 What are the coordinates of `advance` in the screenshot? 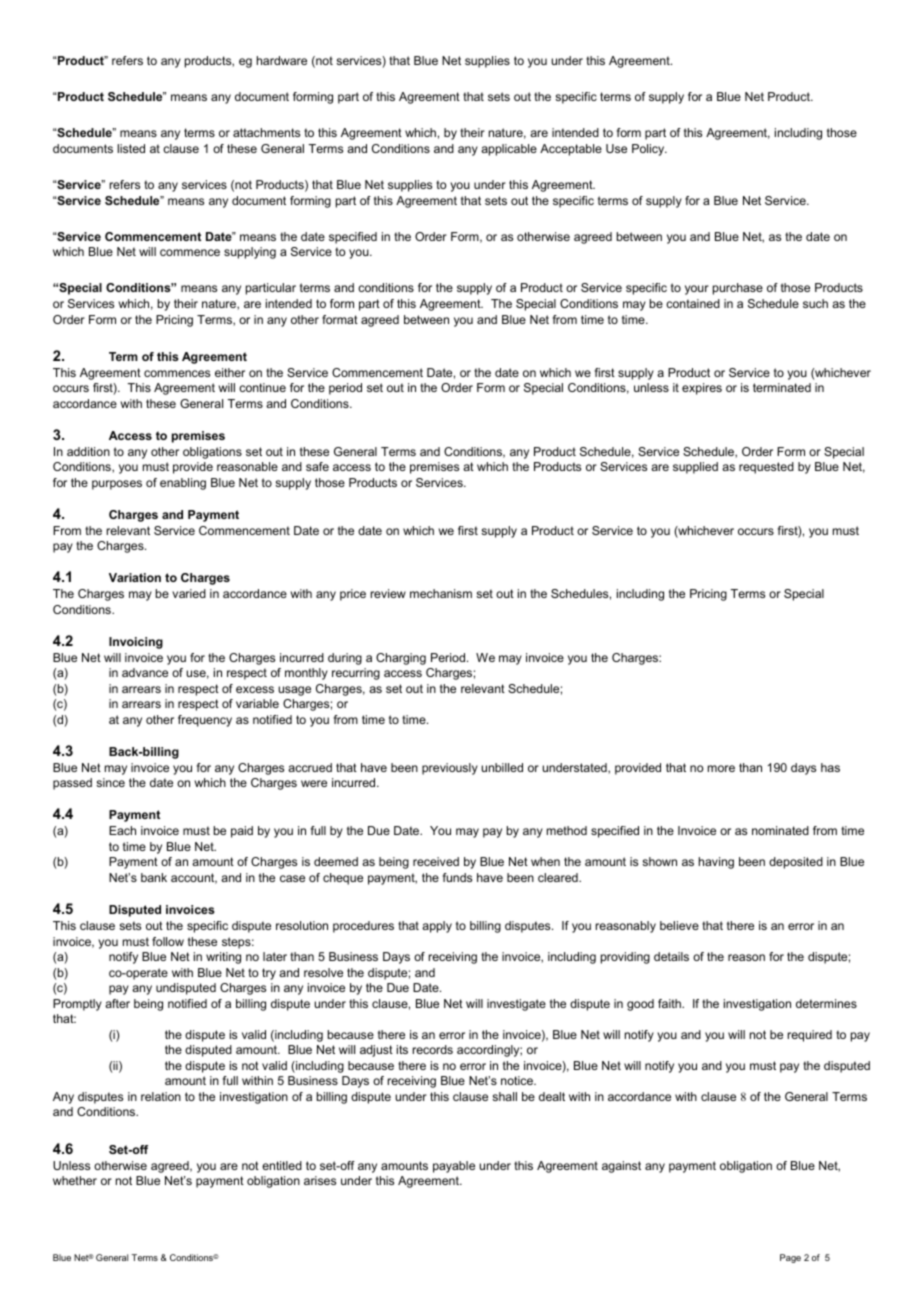 It's located at (145, 672).
